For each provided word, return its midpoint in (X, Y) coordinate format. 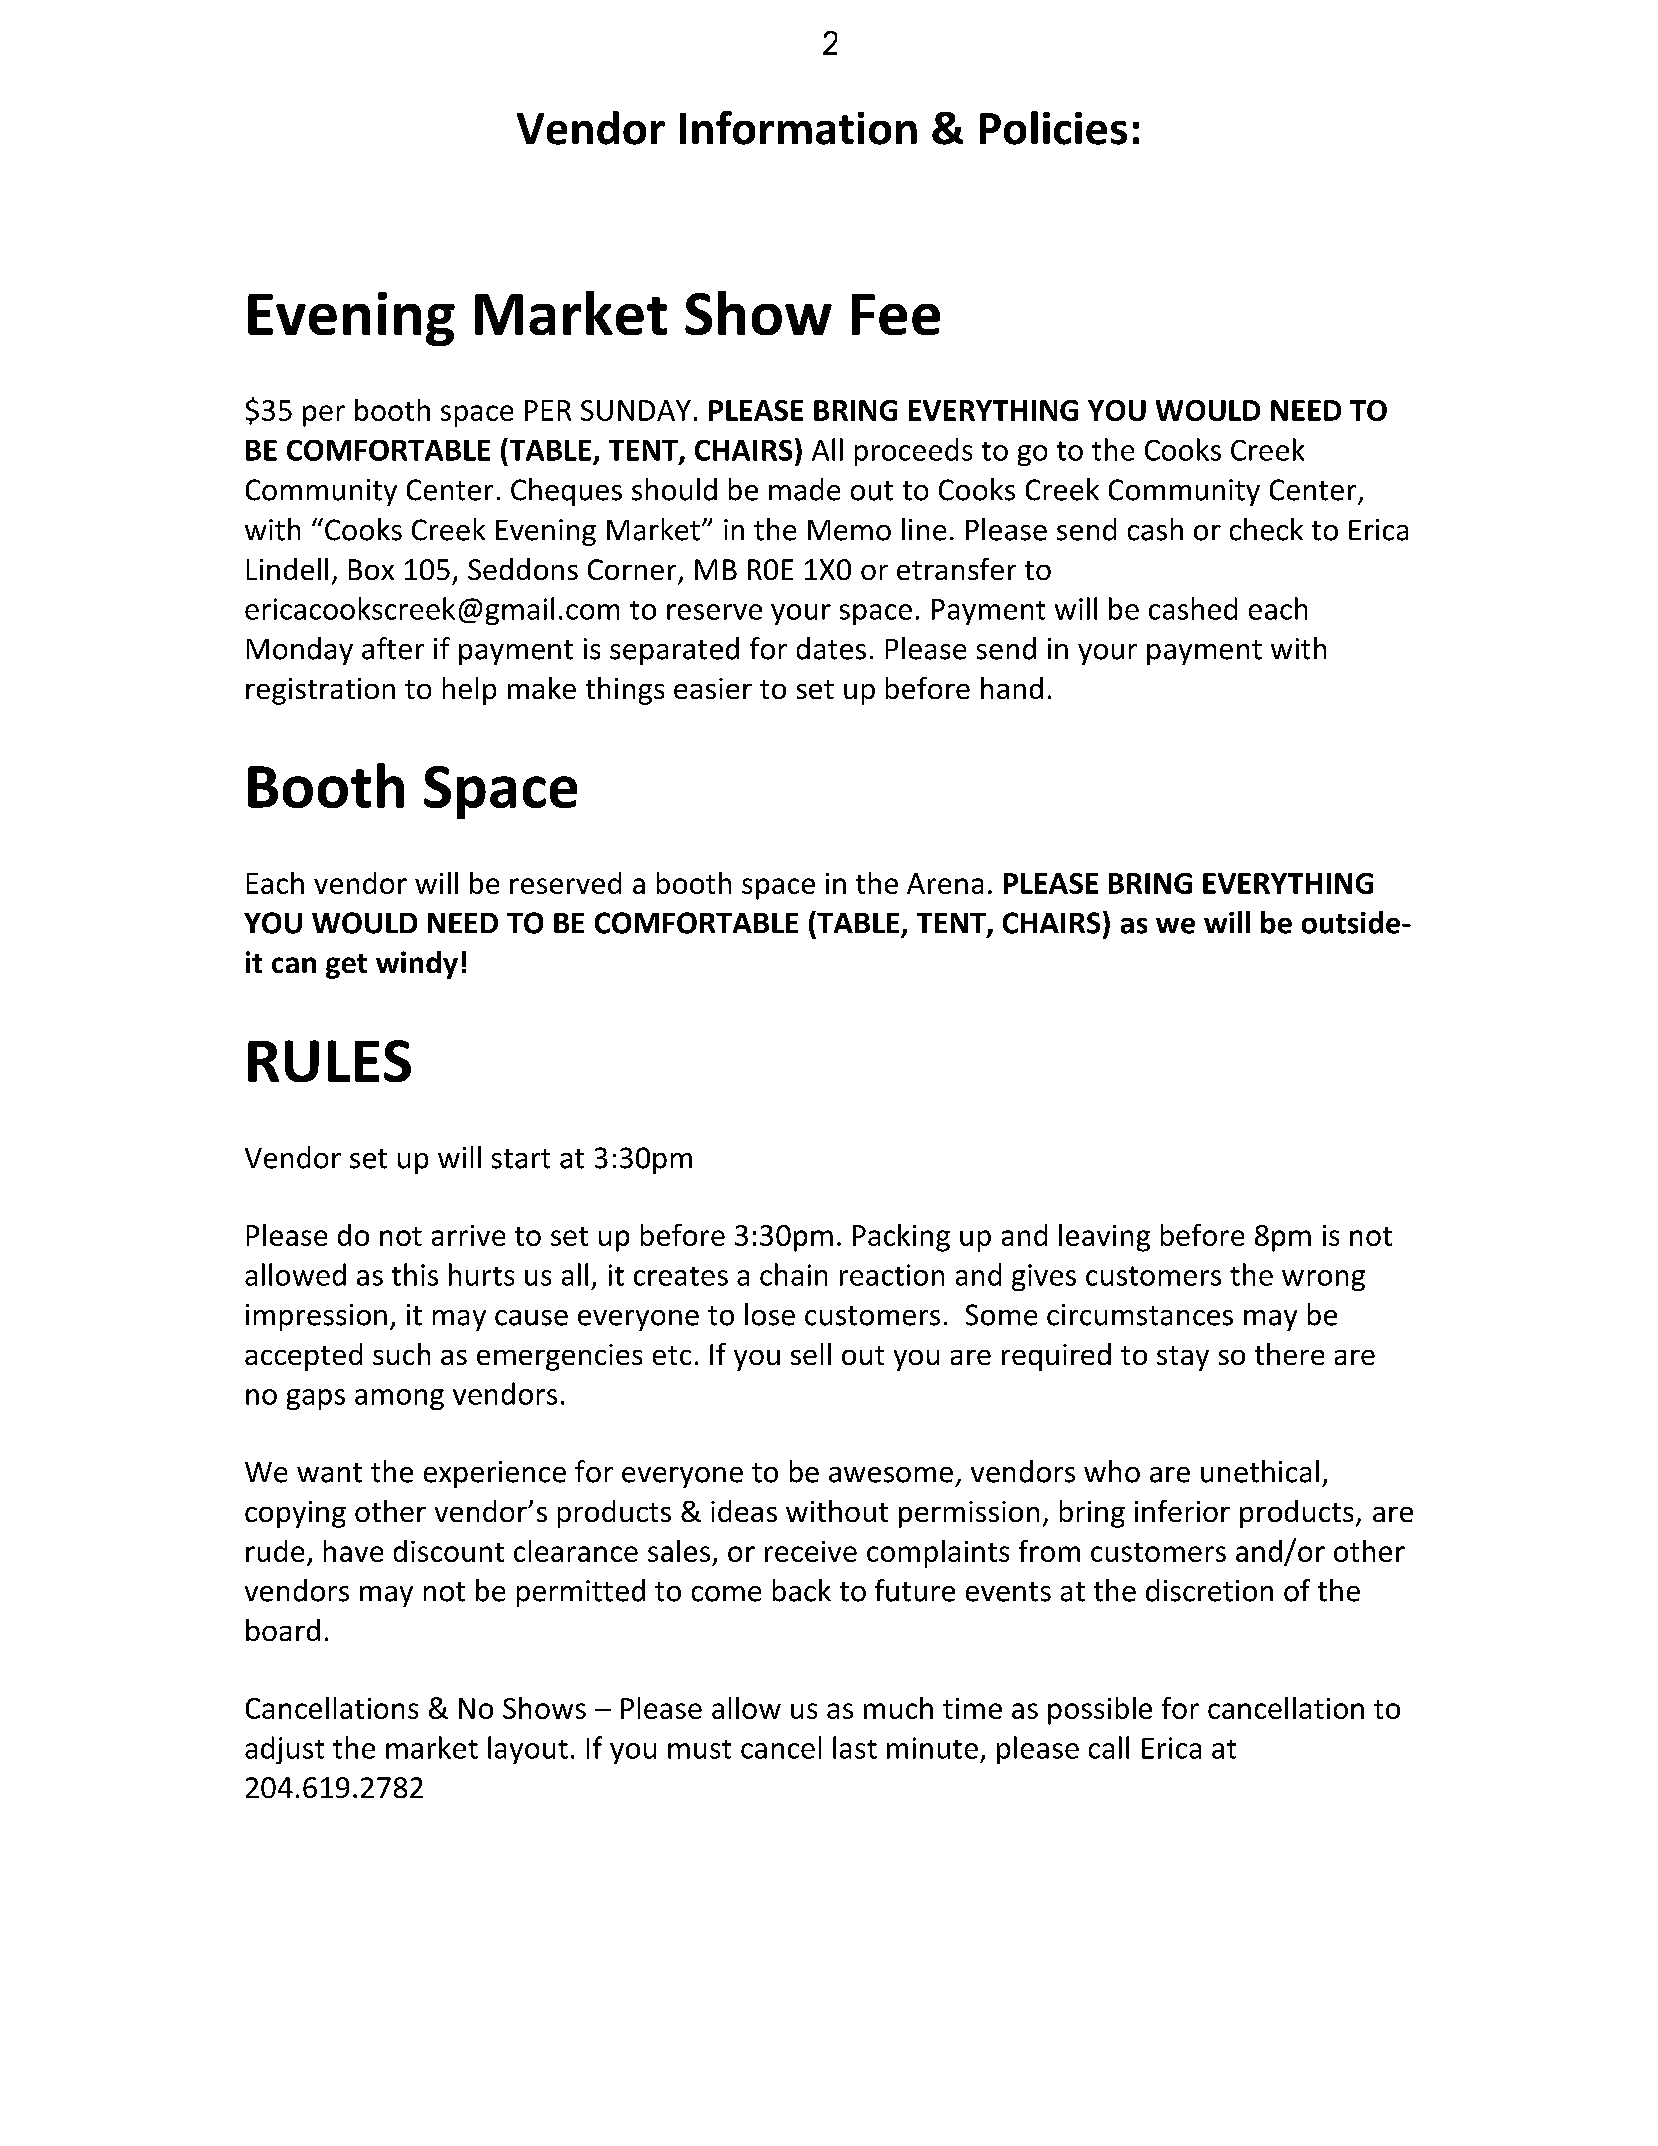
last (855, 1747)
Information (798, 128)
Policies (1053, 128)
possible (1100, 1711)
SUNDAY (636, 410)
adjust (284, 1750)
